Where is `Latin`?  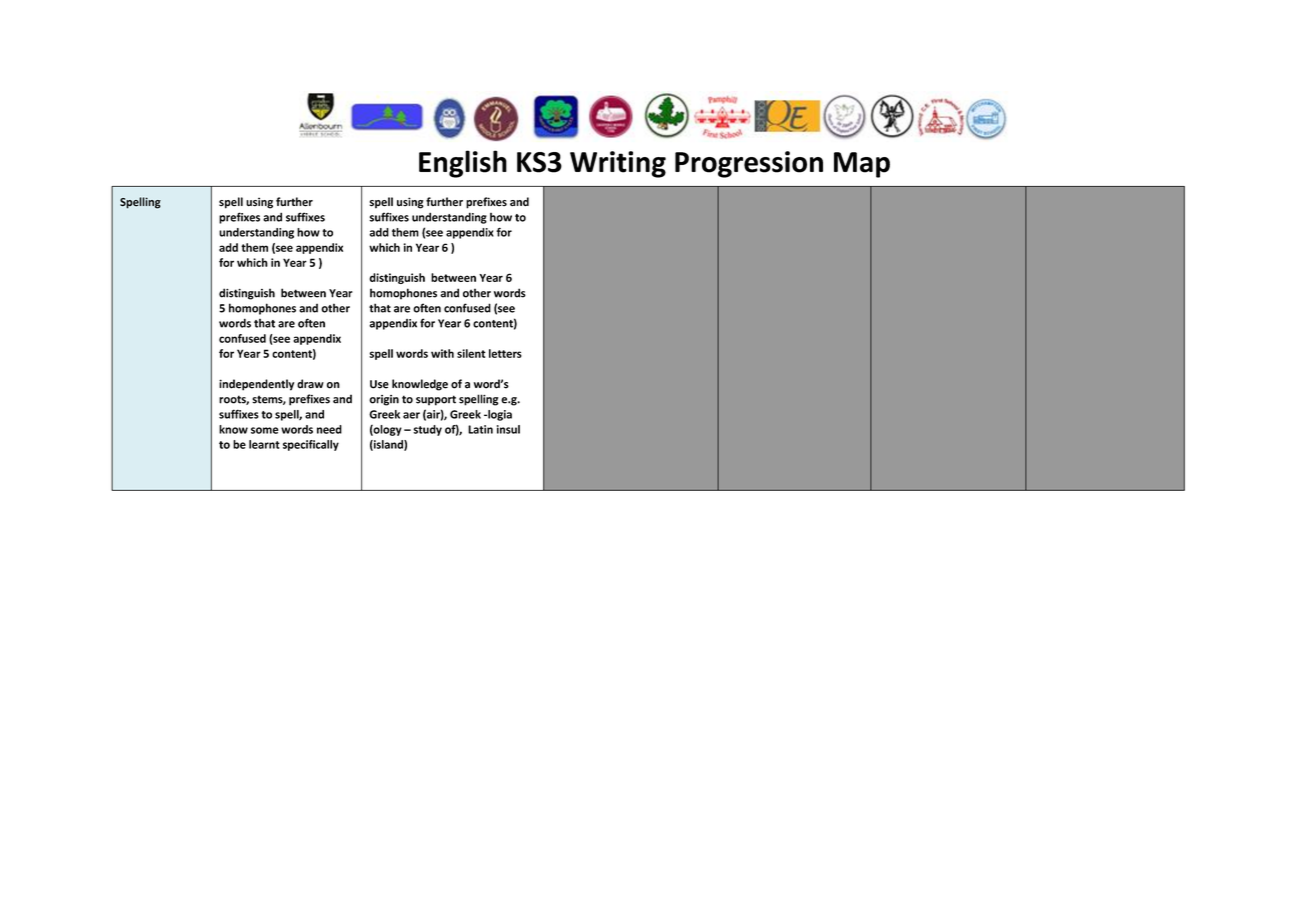
Latin is located at coordinates (480, 429).
